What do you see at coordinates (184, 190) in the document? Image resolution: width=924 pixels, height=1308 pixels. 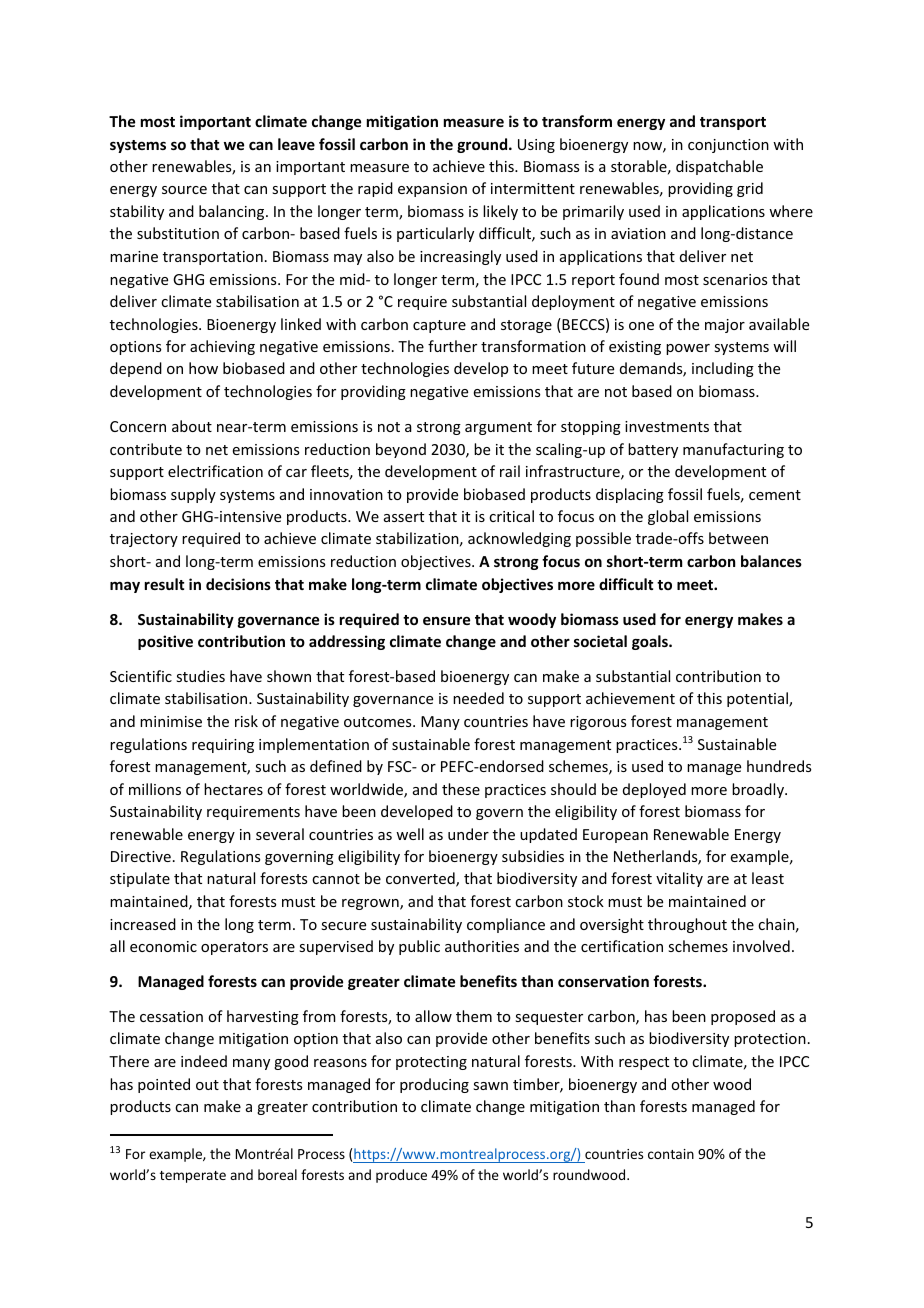 I see `source` at bounding box center [184, 190].
